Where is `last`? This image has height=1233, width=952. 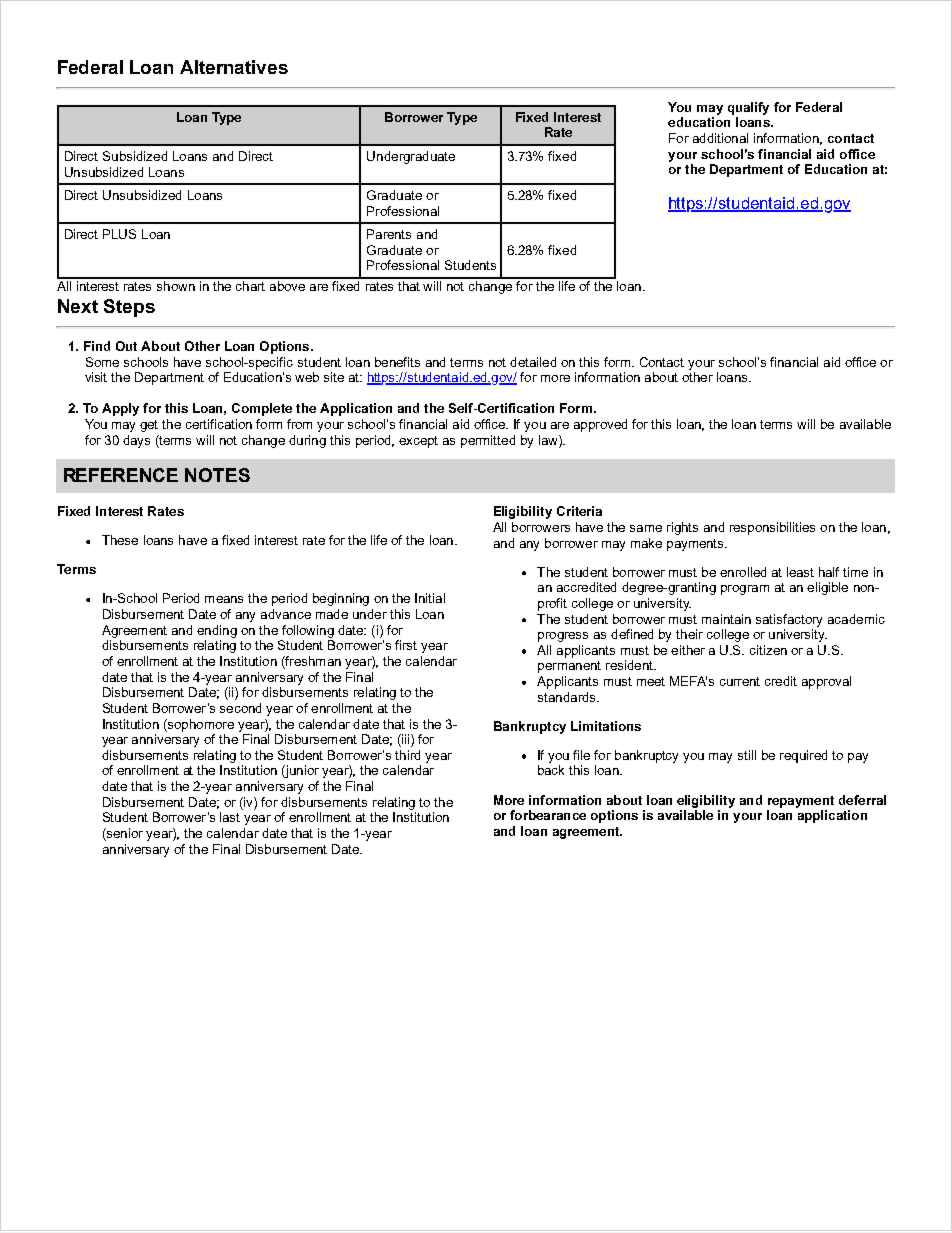
last is located at coordinates (230, 817).
